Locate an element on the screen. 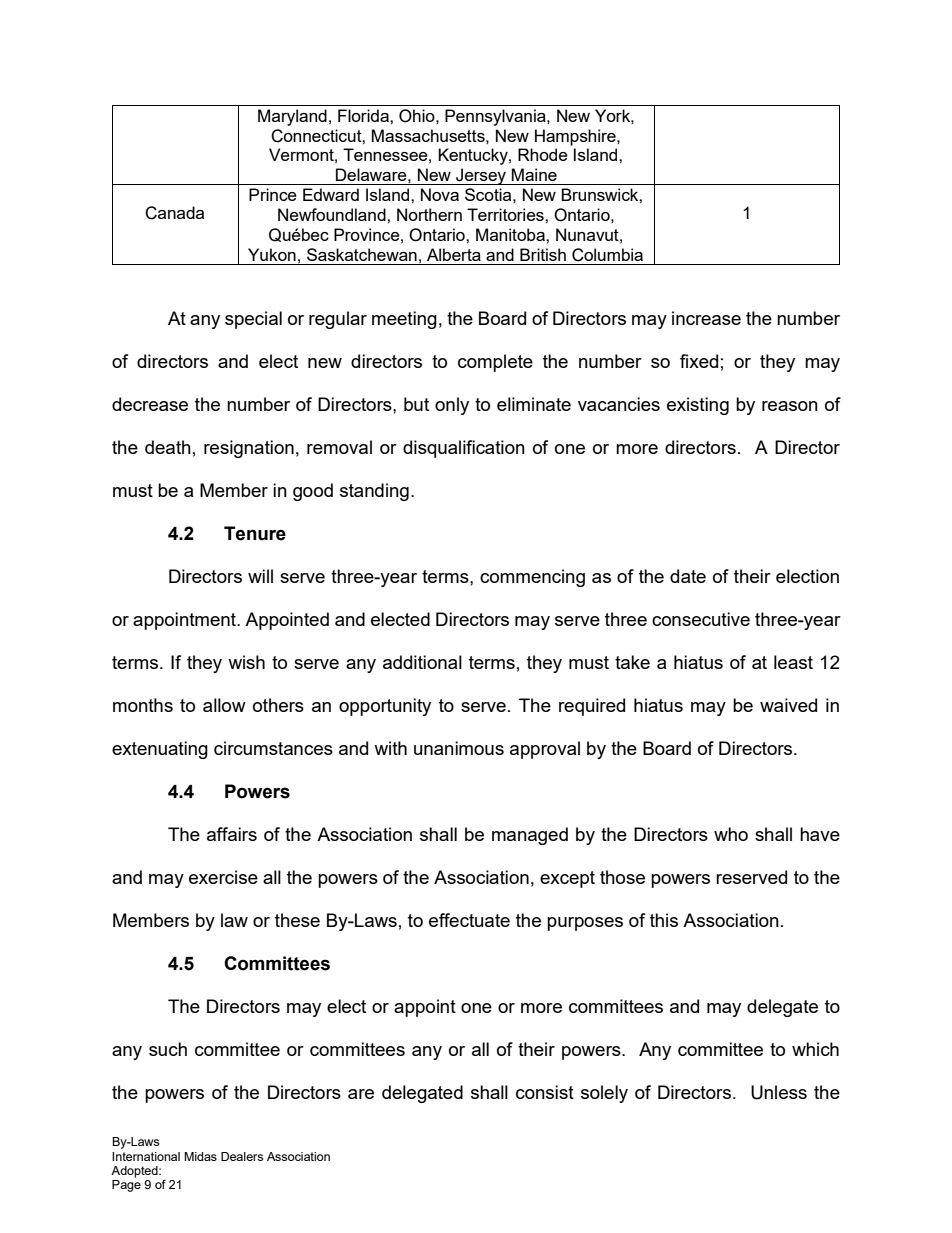 Image resolution: width=952 pixels, height=1233 pixels. managed is located at coordinates (530, 836).
